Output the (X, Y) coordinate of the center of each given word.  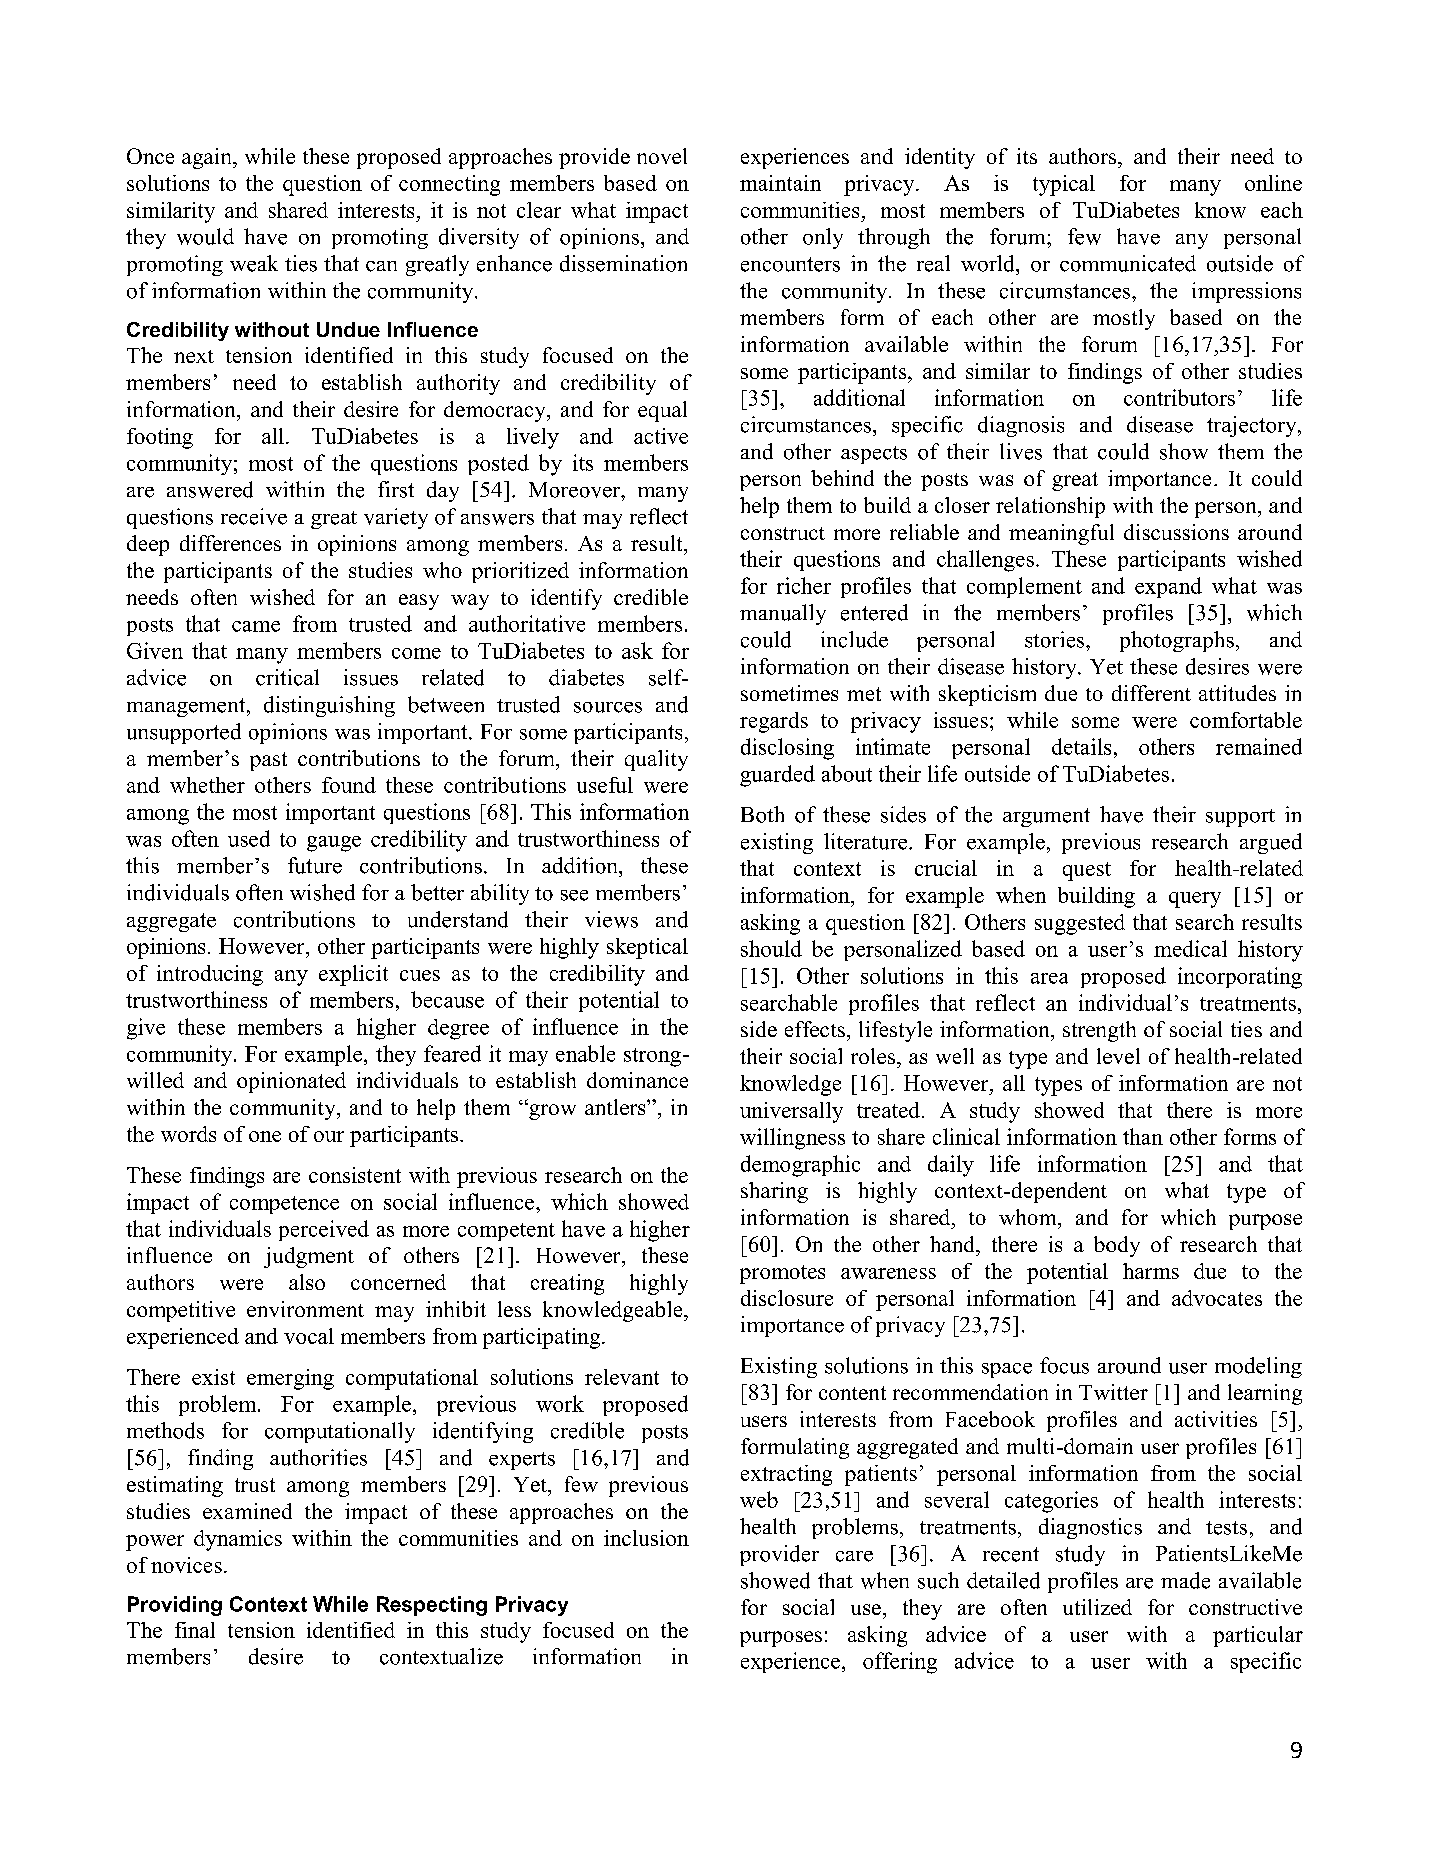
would (205, 236)
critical (287, 677)
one (265, 1136)
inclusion (646, 1538)
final (195, 1630)
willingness (792, 1139)
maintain (780, 183)
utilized (1097, 1607)
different (1151, 693)
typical (1064, 185)
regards (774, 722)
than (1143, 1136)
